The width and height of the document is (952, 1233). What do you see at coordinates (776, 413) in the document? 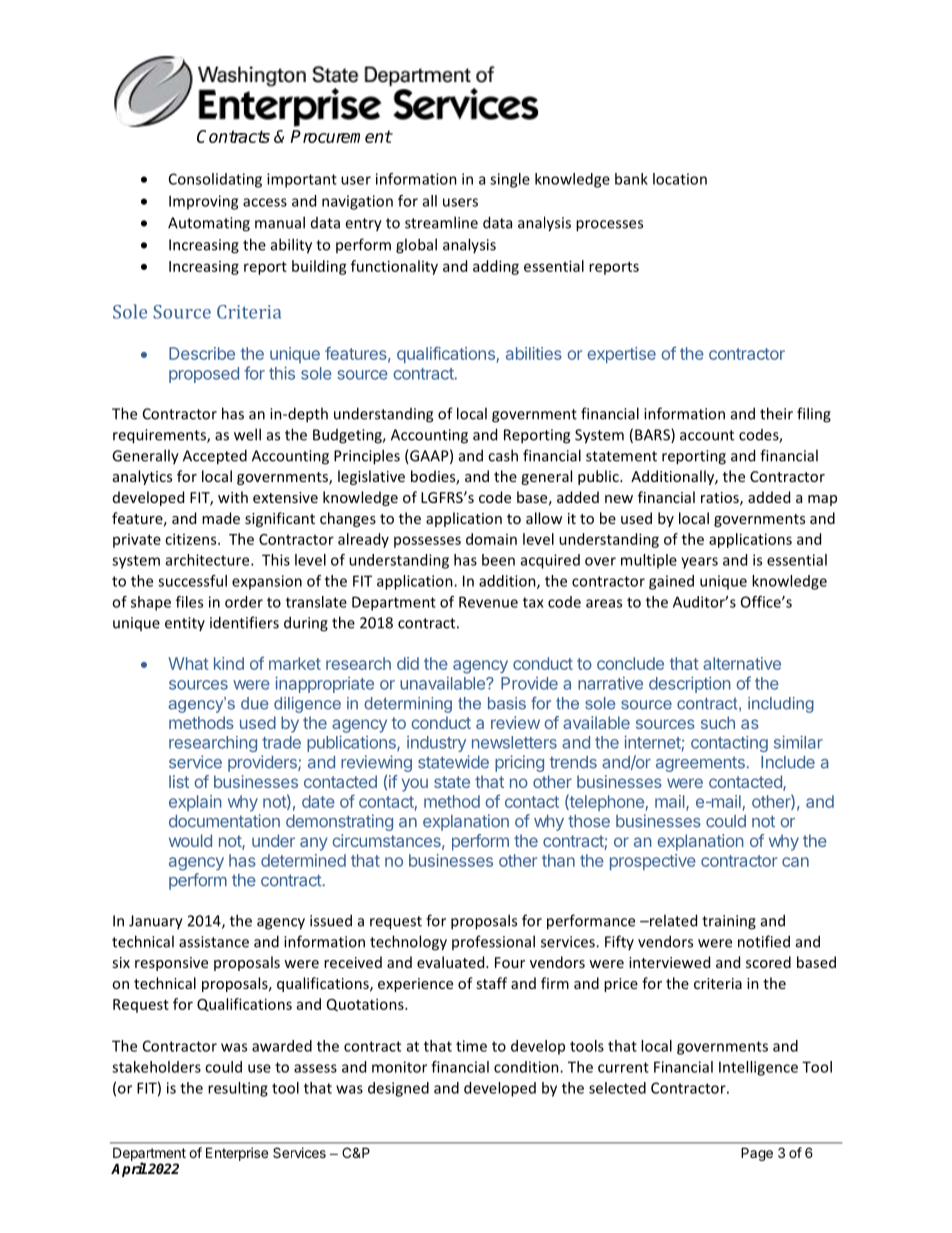
I see `their` at bounding box center [776, 413].
